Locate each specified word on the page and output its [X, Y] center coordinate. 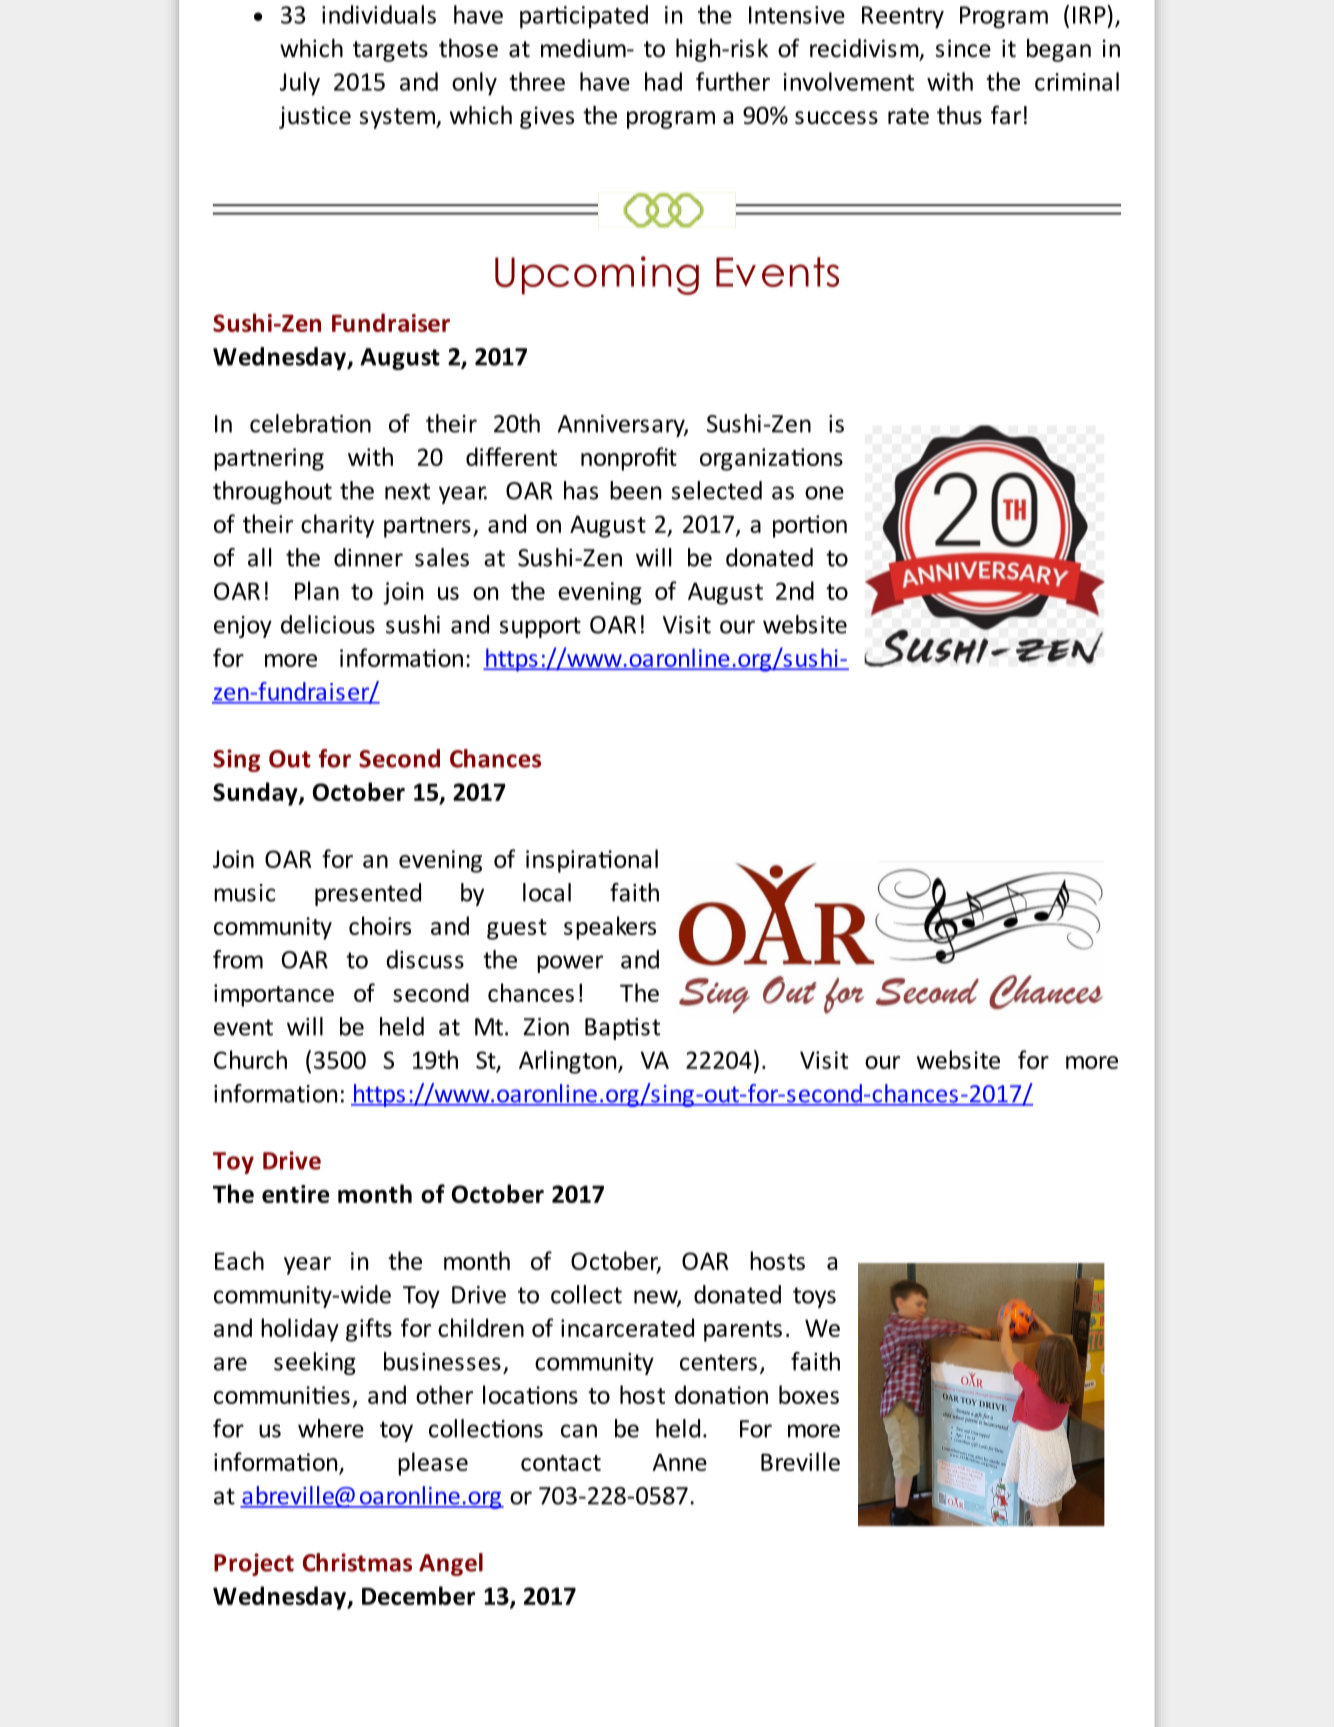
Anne [680, 1462]
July [300, 84]
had [663, 81]
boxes [809, 1394]
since [963, 48]
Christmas [357, 1562]
